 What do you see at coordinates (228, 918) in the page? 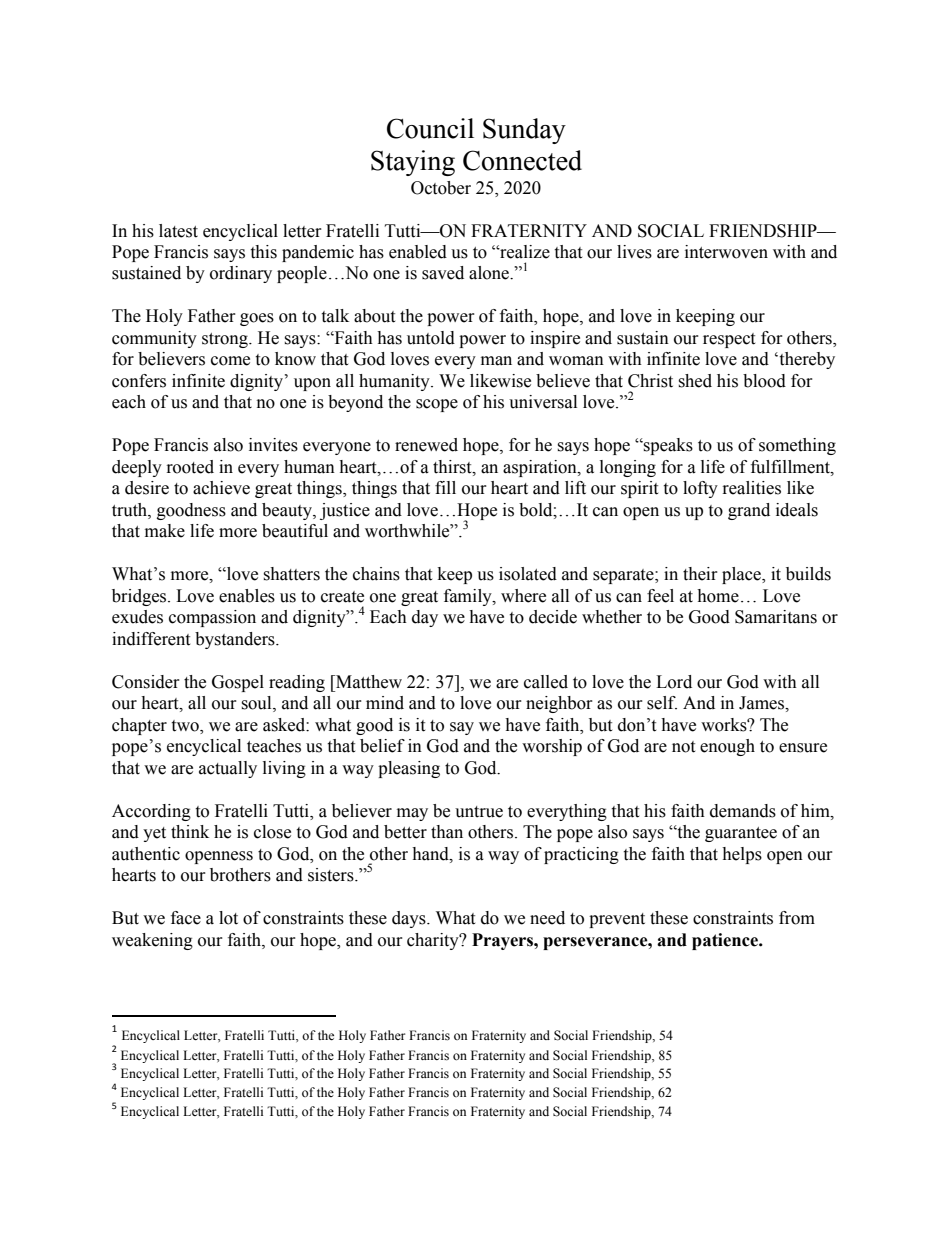
I see `lot` at bounding box center [228, 918].
